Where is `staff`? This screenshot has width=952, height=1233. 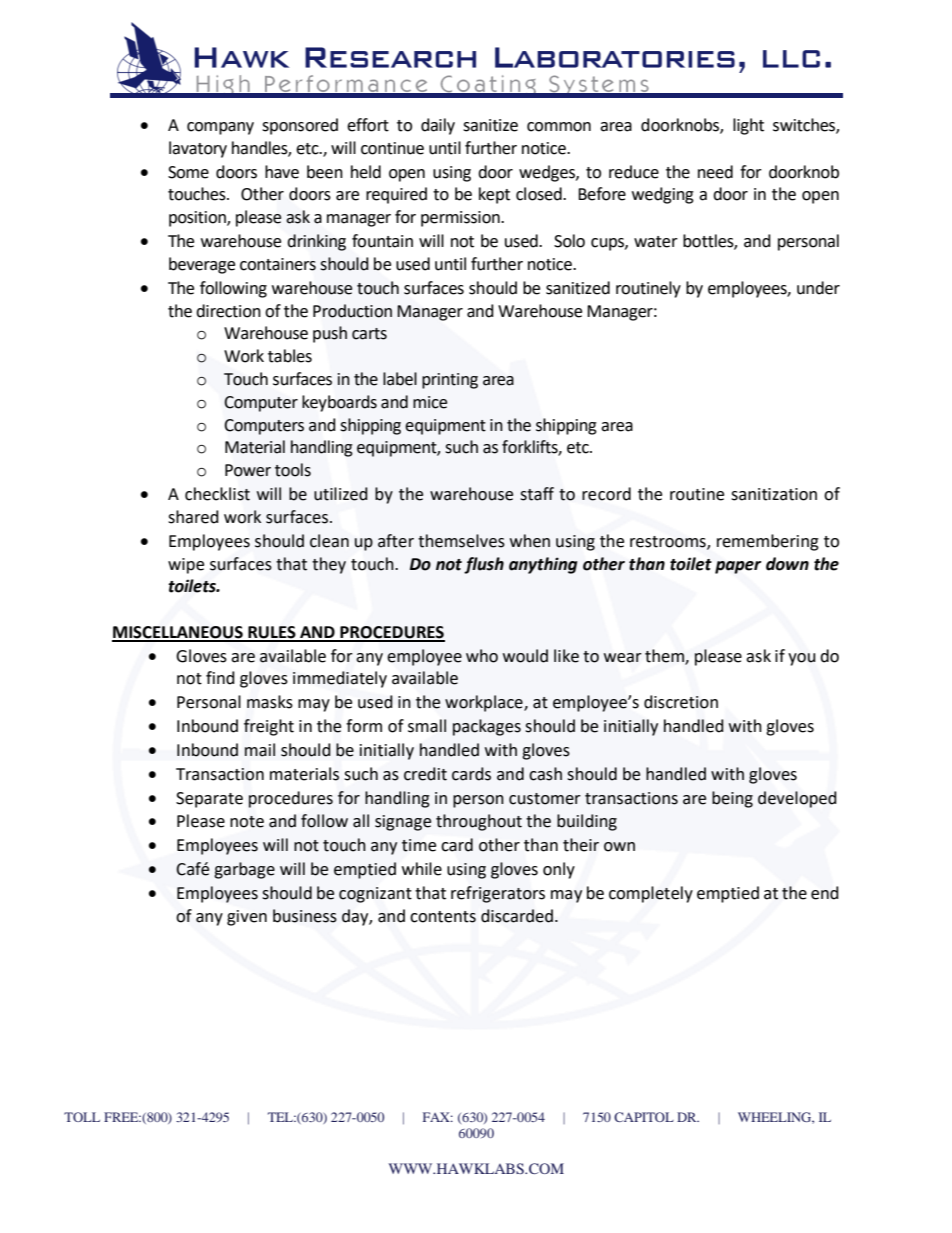
staff is located at coordinates (537, 494).
